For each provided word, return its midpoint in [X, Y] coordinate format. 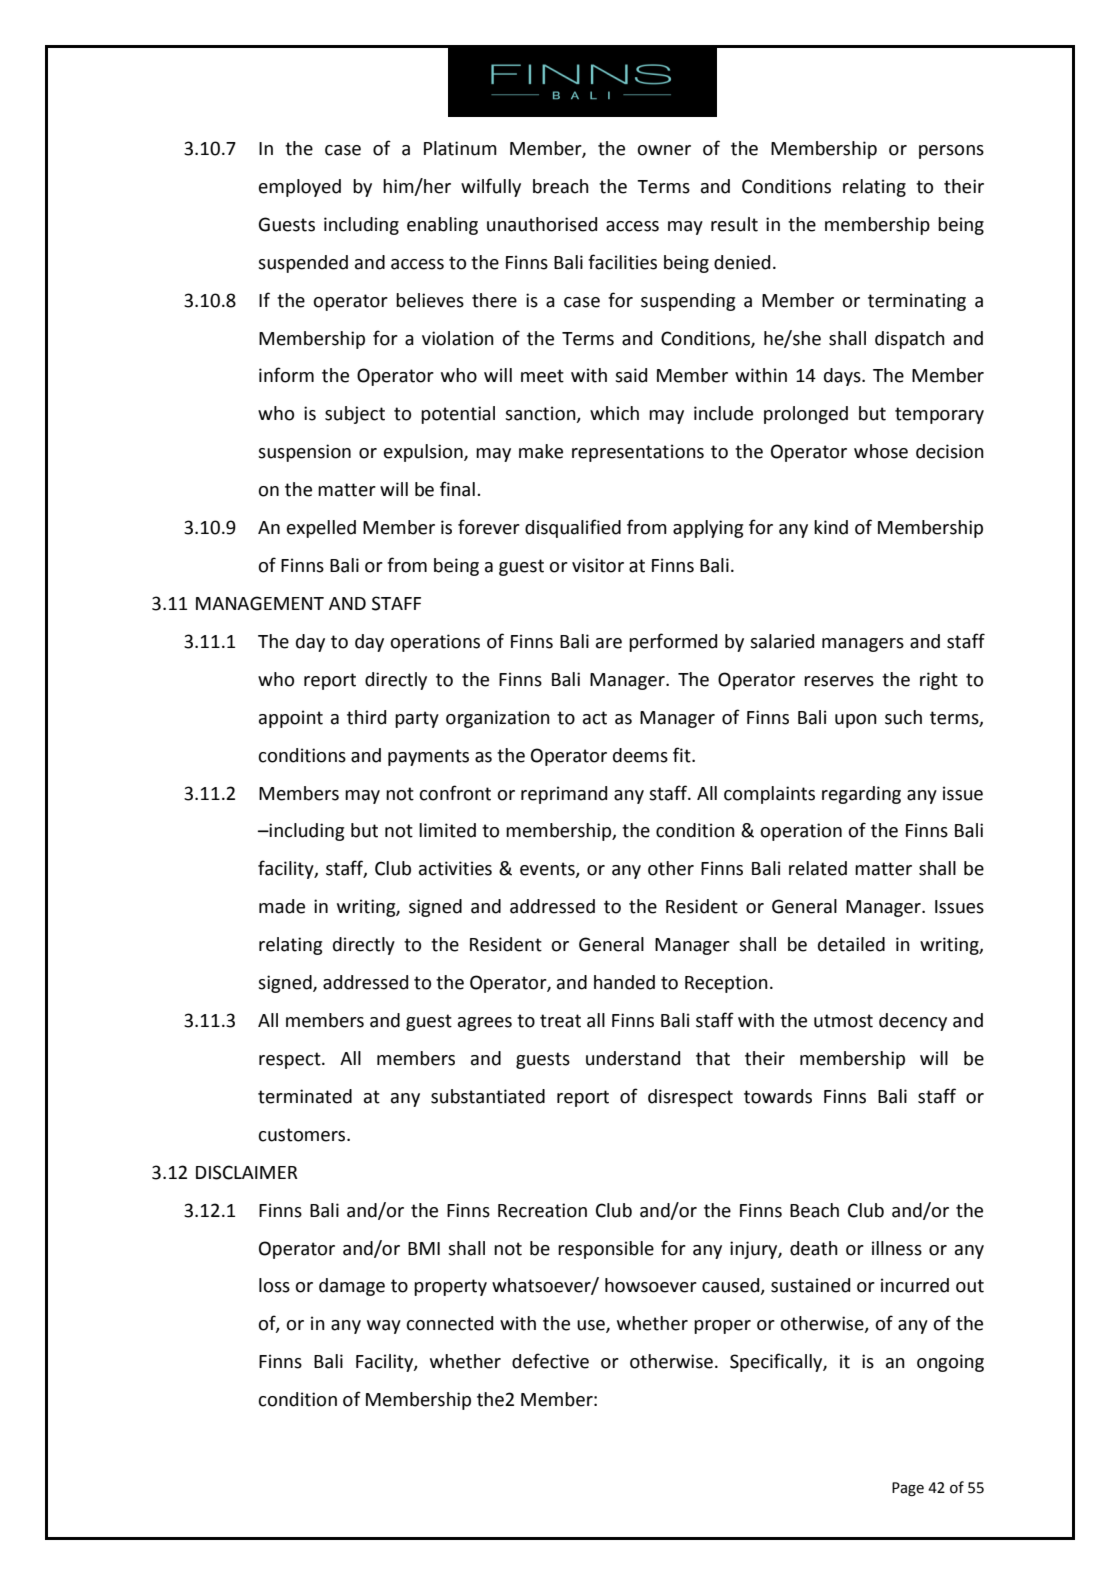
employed [300, 188]
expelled [321, 529]
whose [881, 451]
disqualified [573, 528]
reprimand [564, 795]
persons [951, 152]
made [282, 906]
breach [561, 186]
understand [633, 1058]
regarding [861, 795]
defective [550, 1361]
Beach [814, 1210]
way [384, 1327]
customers [303, 1135]
